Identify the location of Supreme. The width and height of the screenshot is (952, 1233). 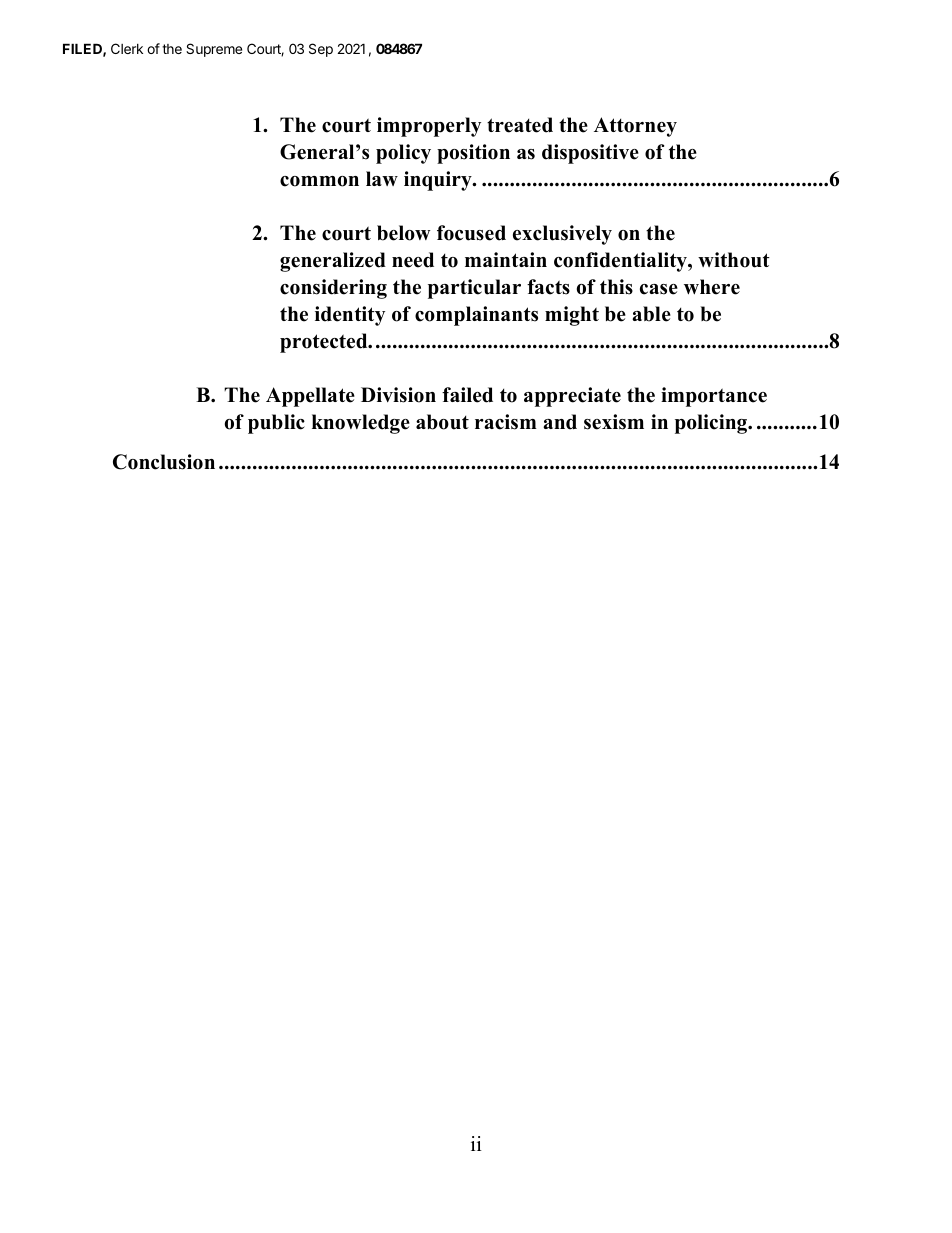
(214, 50).
